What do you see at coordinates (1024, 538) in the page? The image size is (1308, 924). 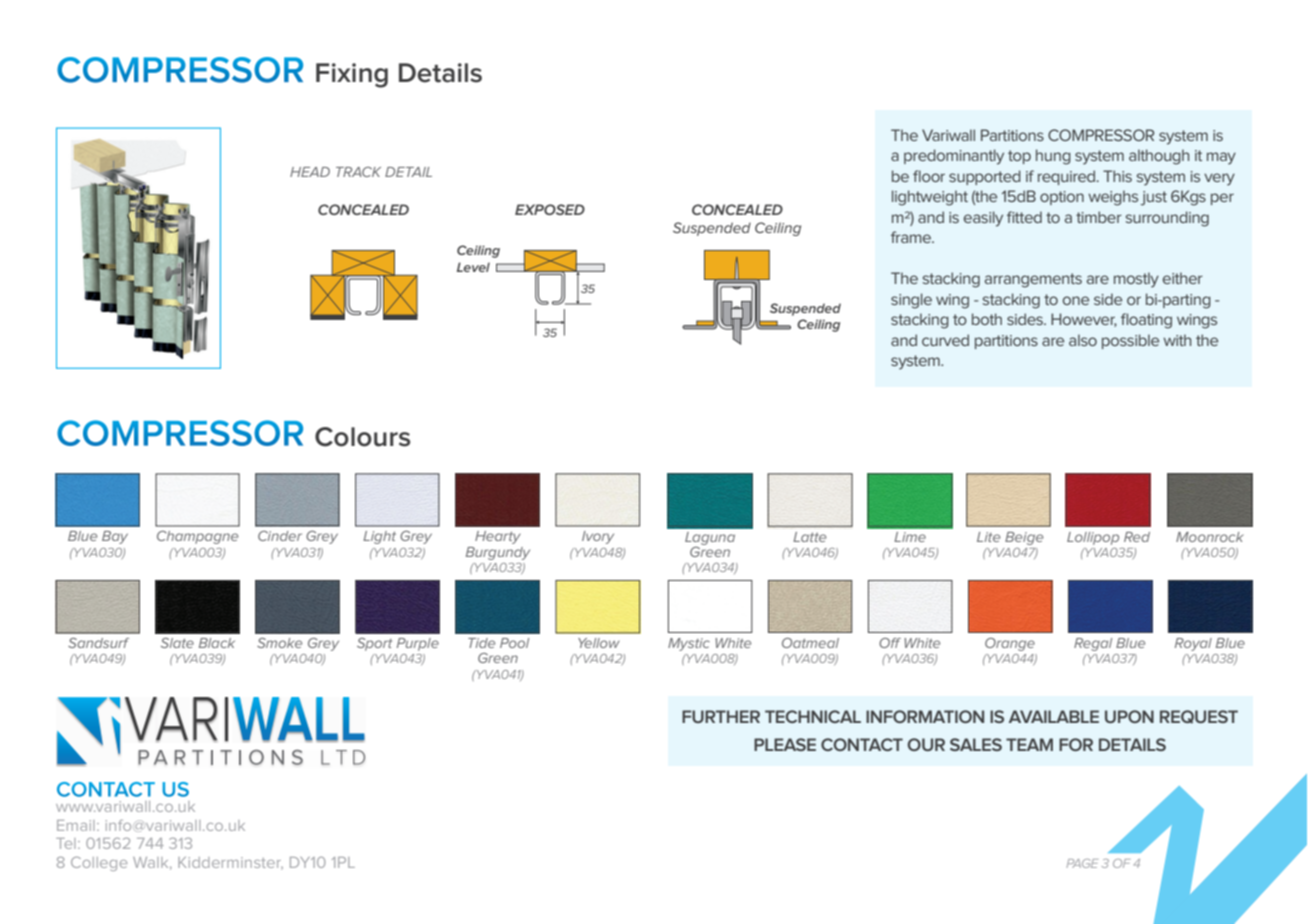 I see `Beige` at bounding box center [1024, 538].
